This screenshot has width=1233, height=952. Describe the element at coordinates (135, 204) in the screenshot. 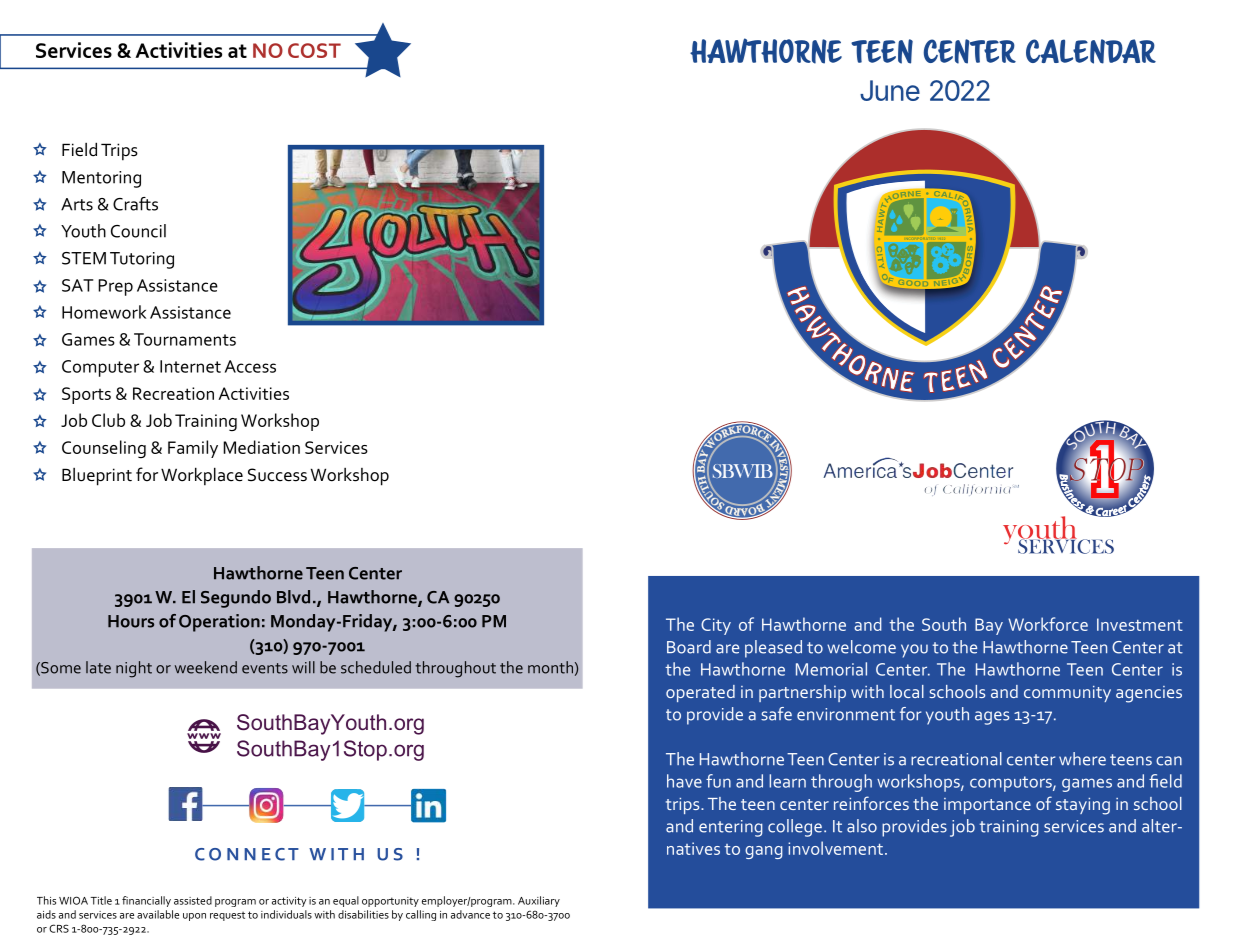

I see `Crafts` at that location.
